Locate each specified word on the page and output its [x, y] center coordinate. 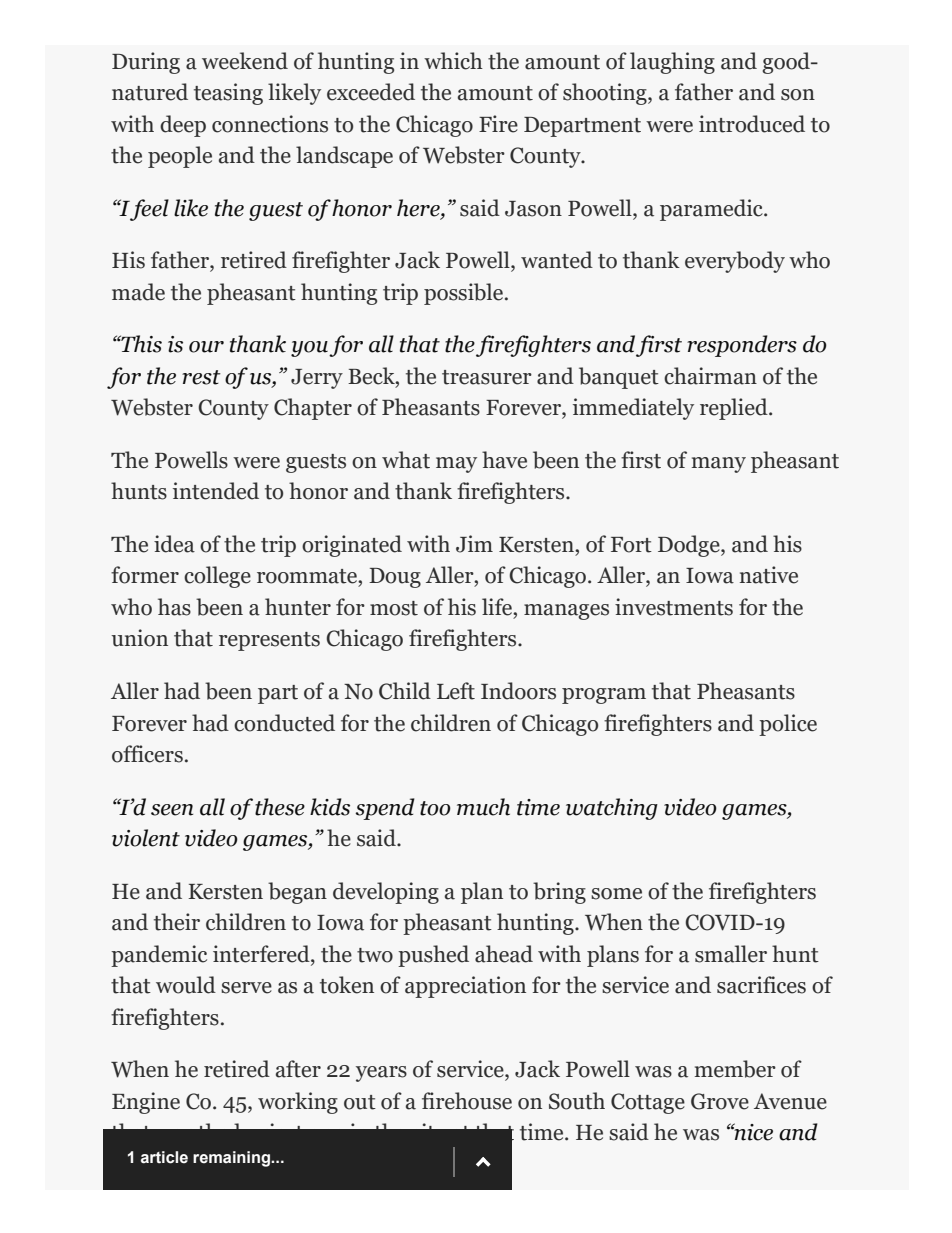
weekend [245, 61]
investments [674, 607]
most [394, 608]
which [453, 61]
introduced [752, 124]
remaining [232, 1159]
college [217, 577]
